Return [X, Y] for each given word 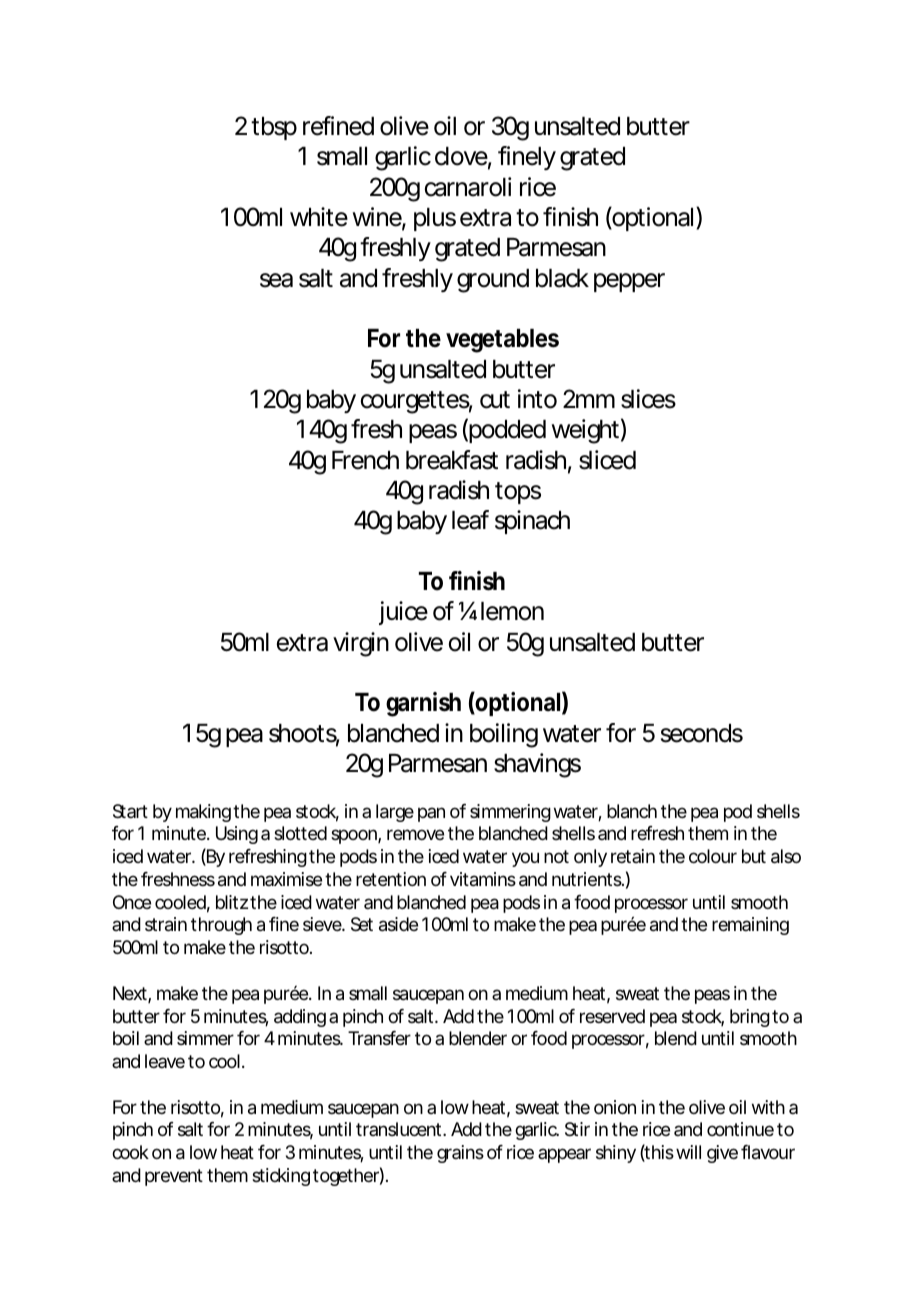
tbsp [274, 128]
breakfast [452, 460]
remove [415, 834]
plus [435, 219]
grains [460, 1154]
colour [713, 856]
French [365, 460]
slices [648, 399]
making [203, 813]
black [562, 278]
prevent [174, 1177]
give [722, 1154]
